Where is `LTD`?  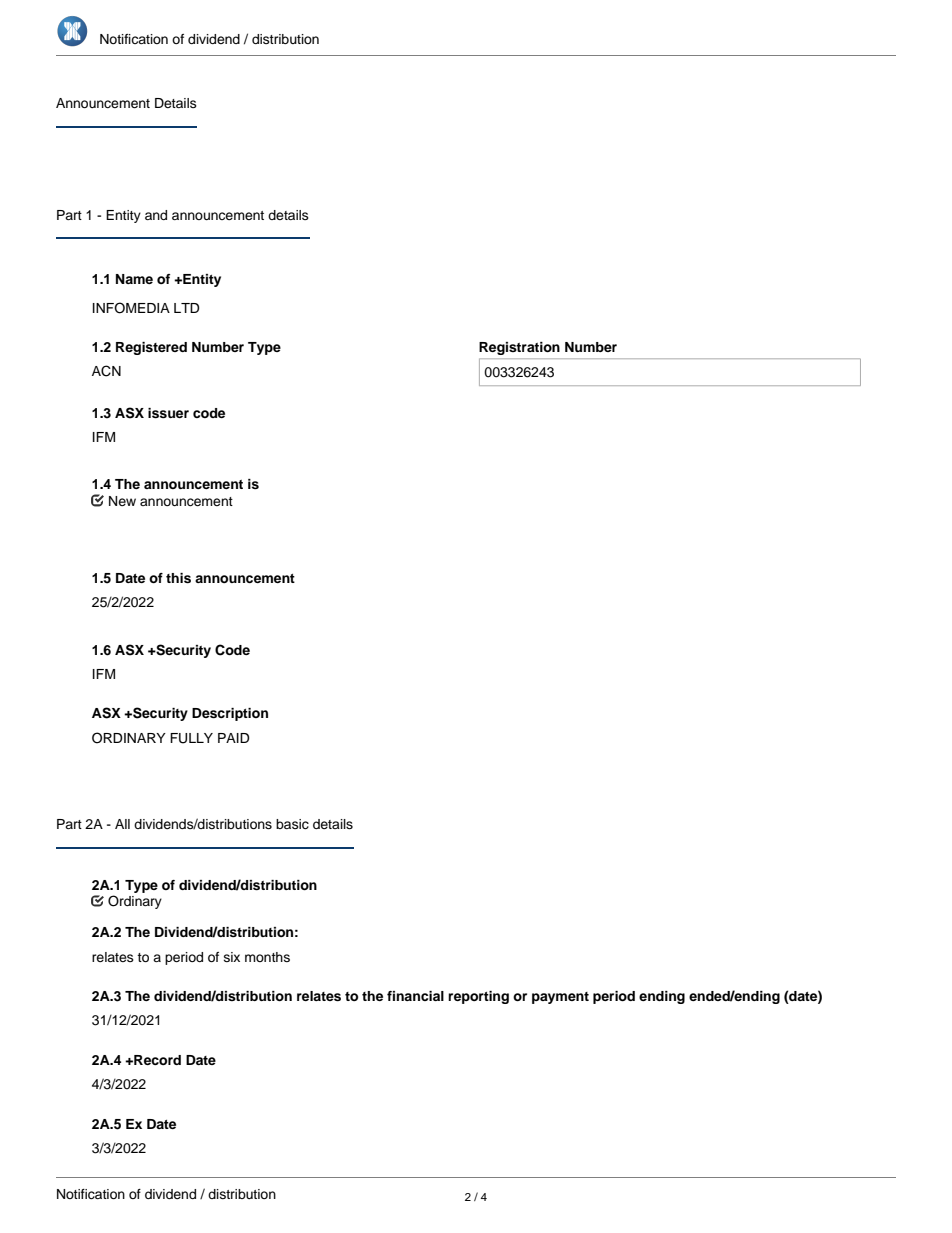 LTD is located at coordinates (187, 308).
